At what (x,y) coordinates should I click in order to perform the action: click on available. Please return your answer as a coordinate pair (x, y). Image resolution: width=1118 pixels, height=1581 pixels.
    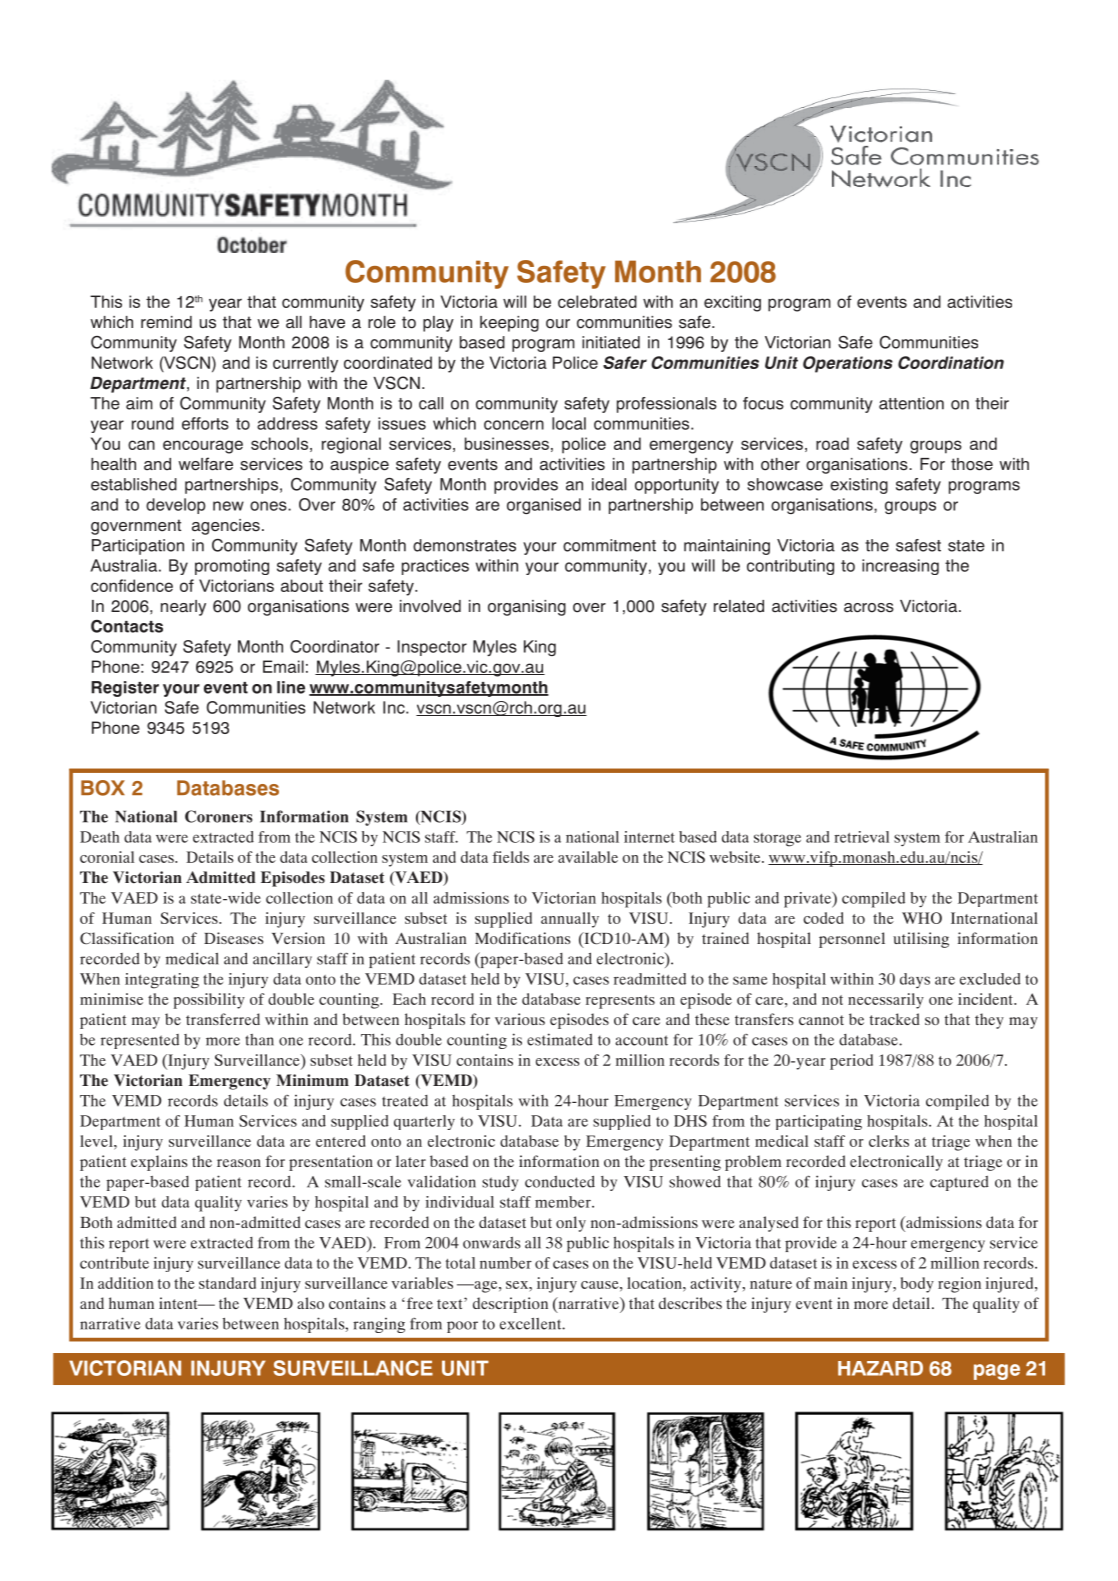
    Looking at the image, I should click on (588, 857).
